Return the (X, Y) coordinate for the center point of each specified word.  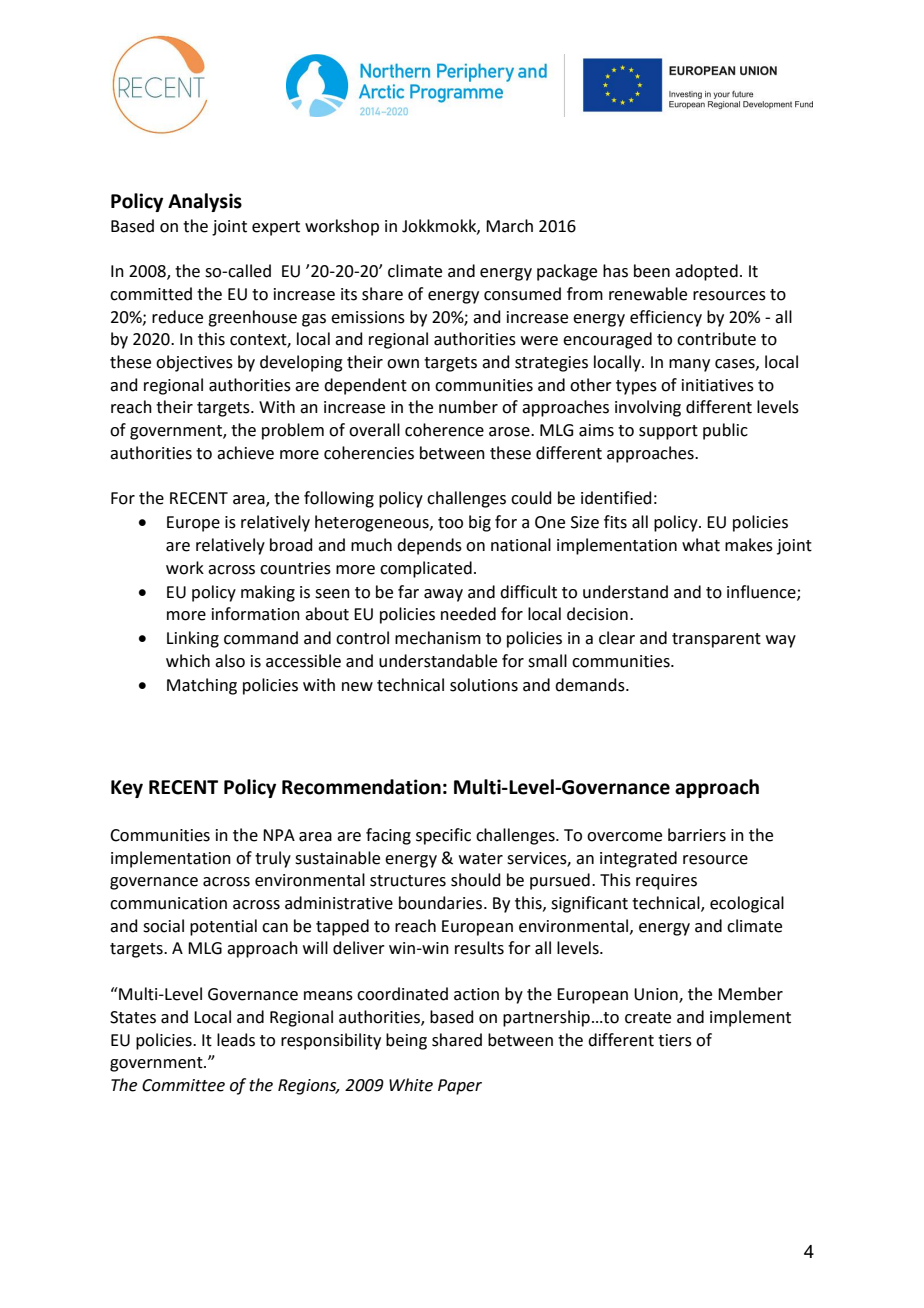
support (668, 432)
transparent (716, 640)
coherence (444, 430)
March (509, 226)
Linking (193, 639)
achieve (245, 453)
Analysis (205, 202)
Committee (183, 1085)
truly (273, 859)
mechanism (438, 638)
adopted (706, 272)
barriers (697, 835)
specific (443, 836)
